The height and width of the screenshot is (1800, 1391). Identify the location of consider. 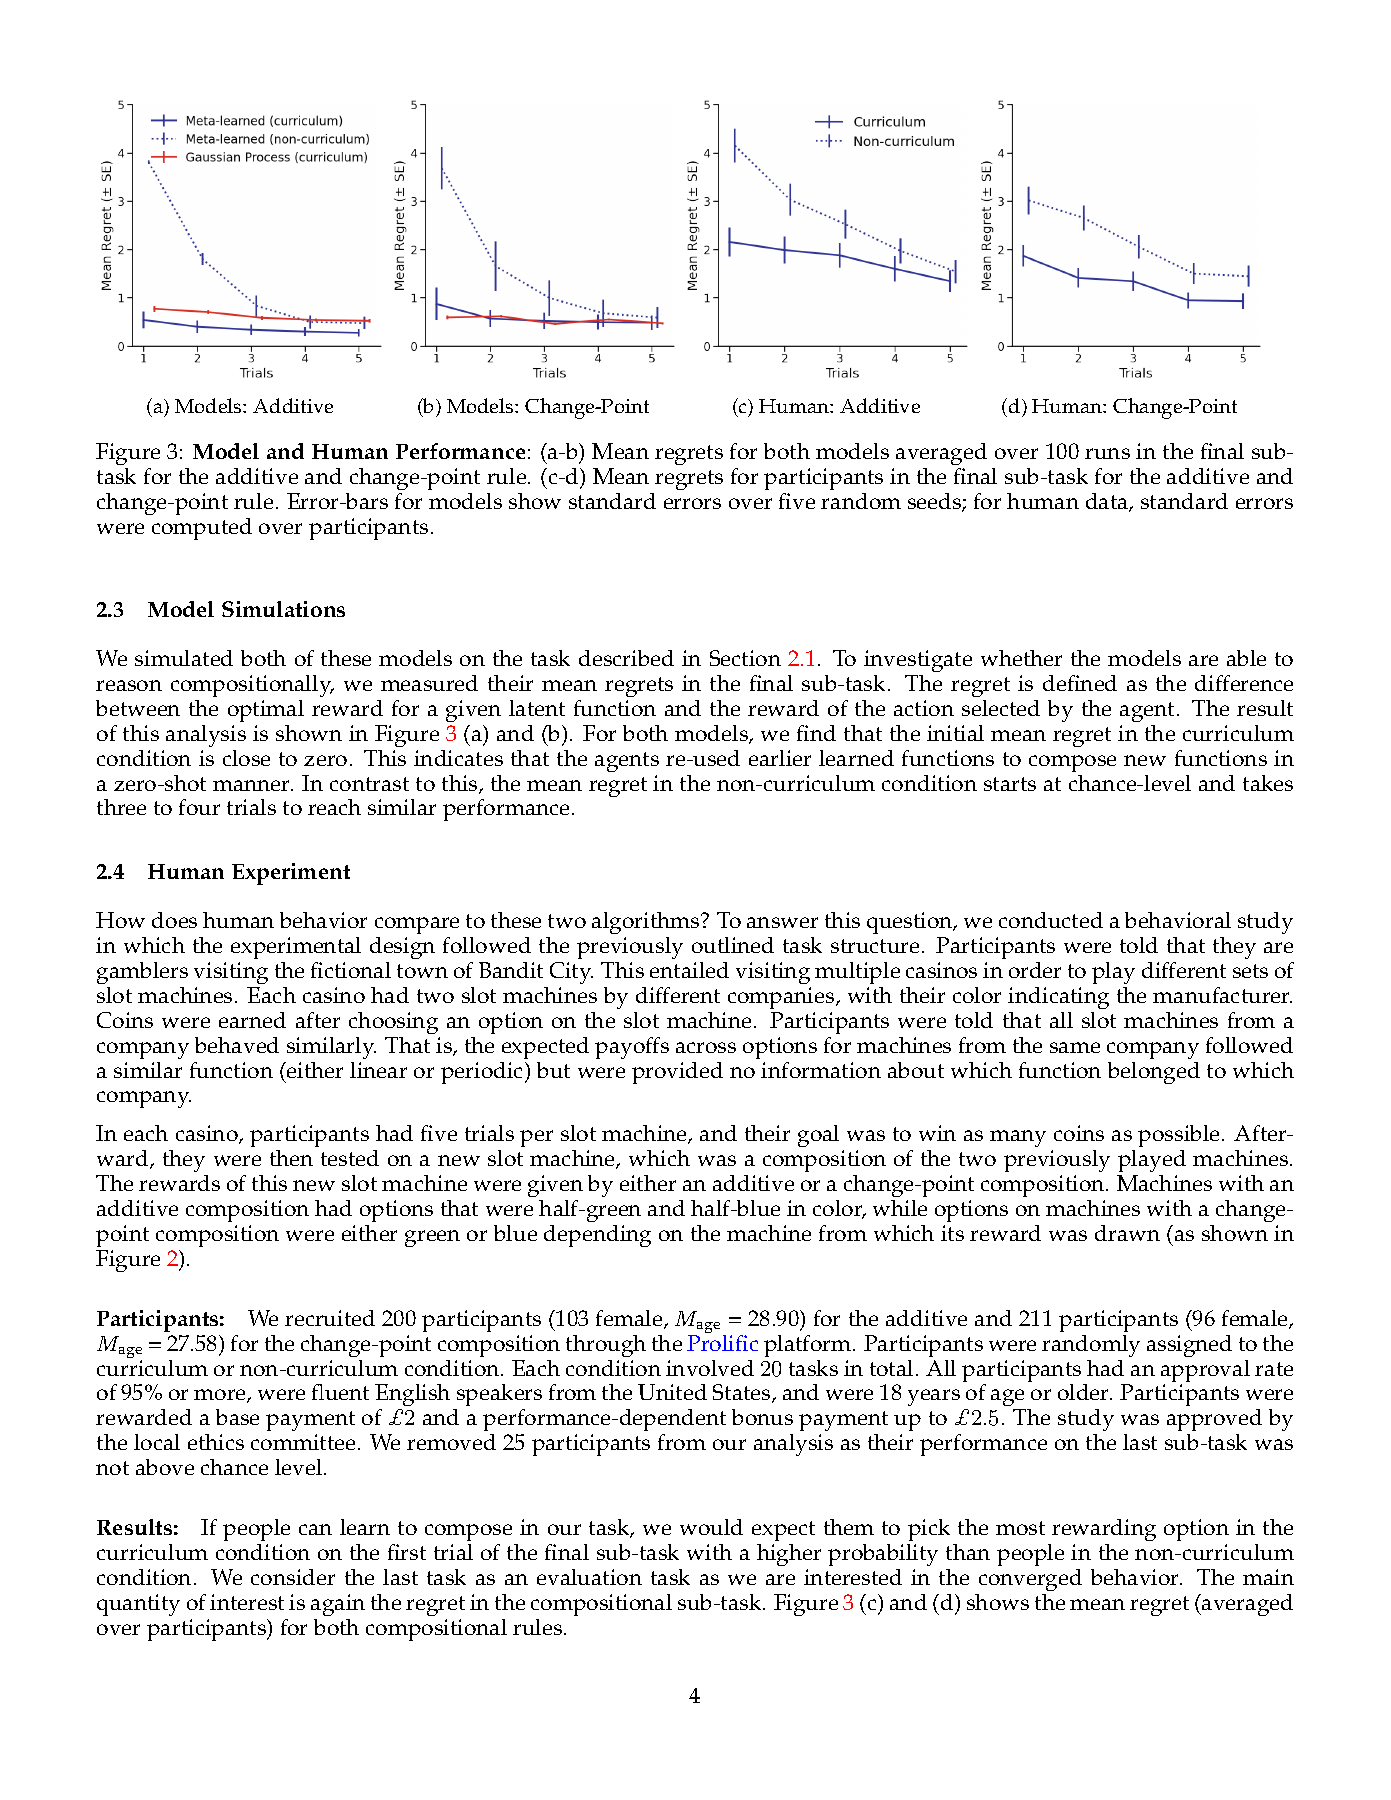
(293, 1577).
